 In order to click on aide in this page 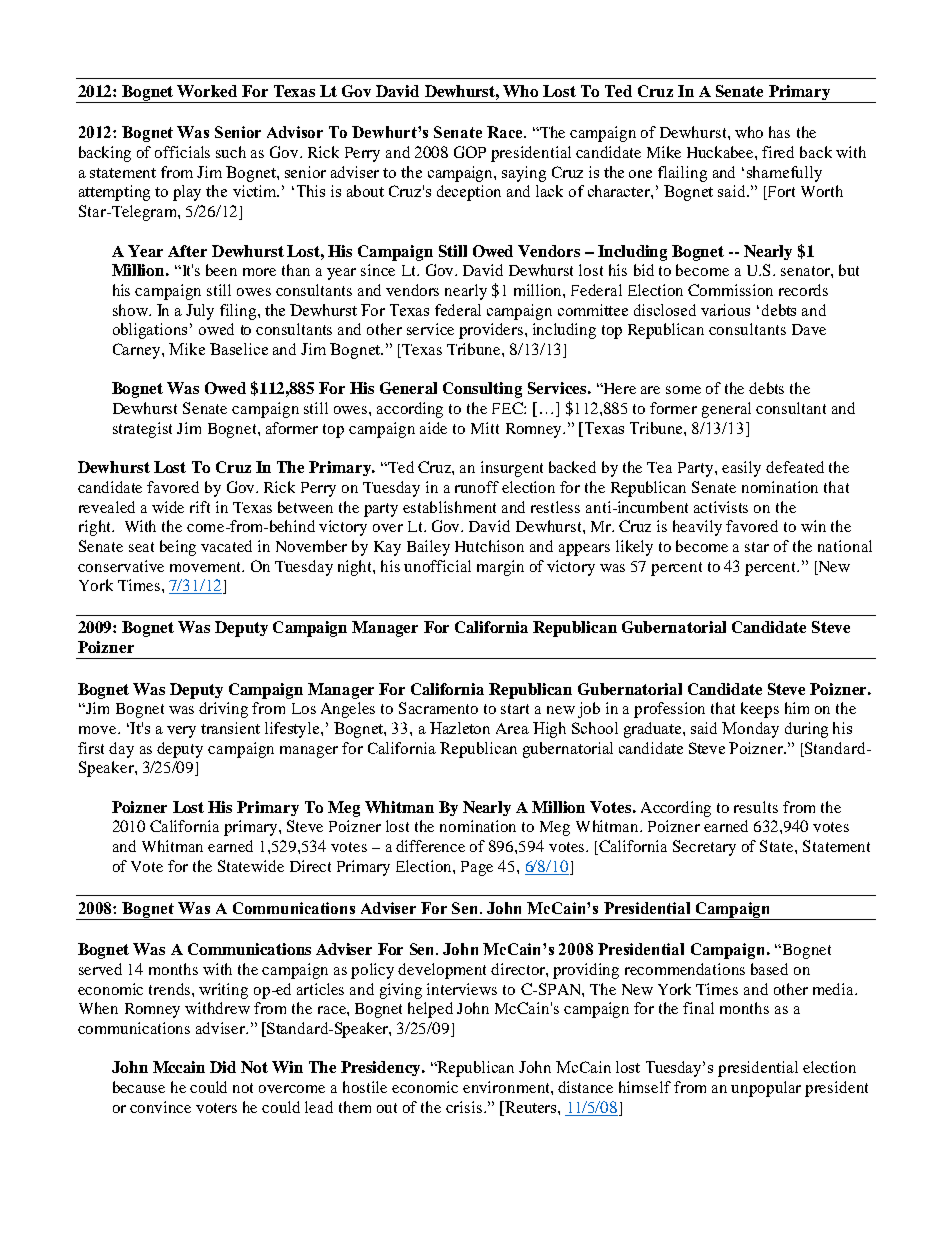, I will do `click(433, 428)`.
